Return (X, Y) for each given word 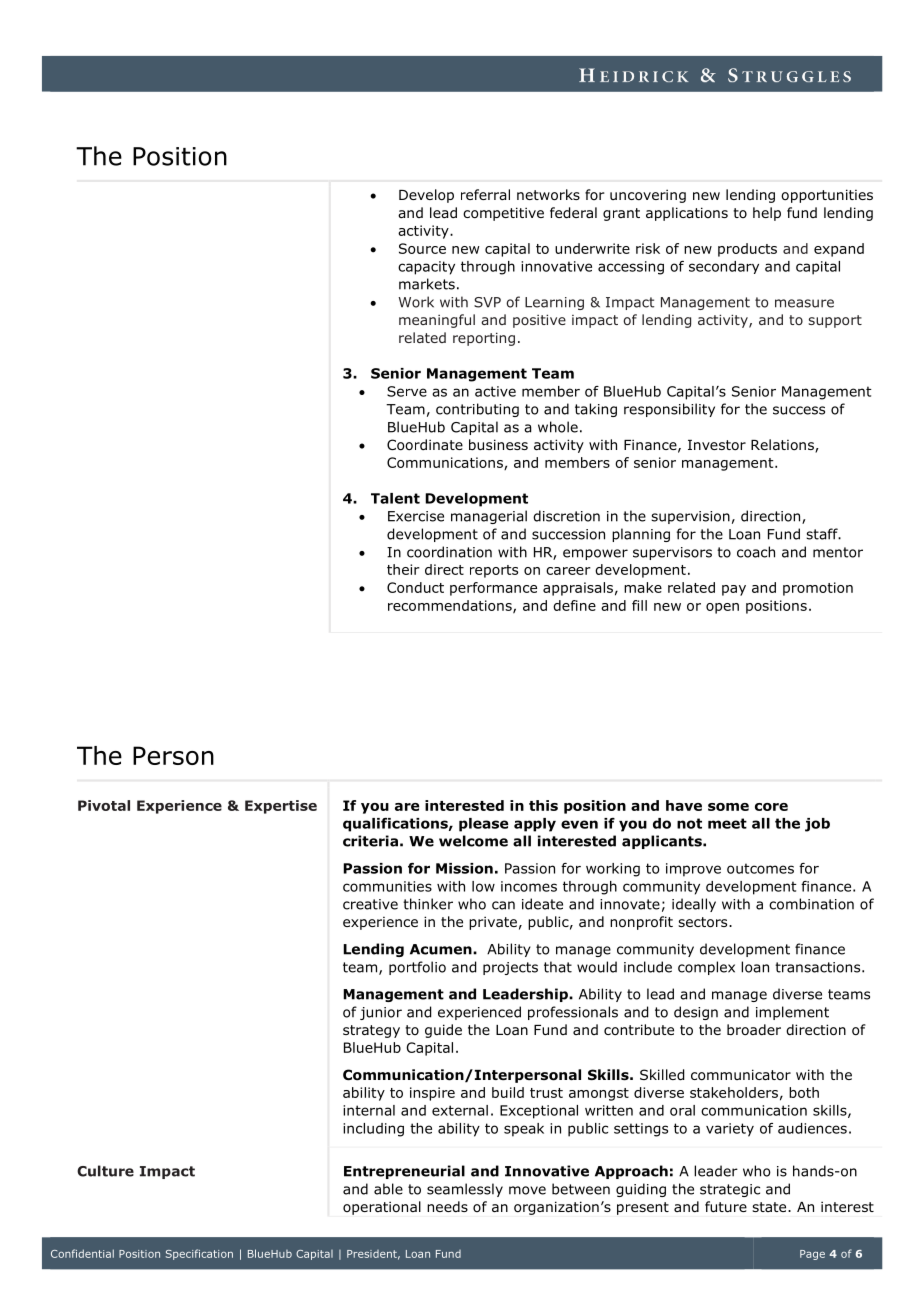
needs (447, 1206)
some (728, 807)
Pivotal (104, 805)
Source (422, 248)
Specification (199, 1254)
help (767, 214)
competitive (503, 214)
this (543, 805)
